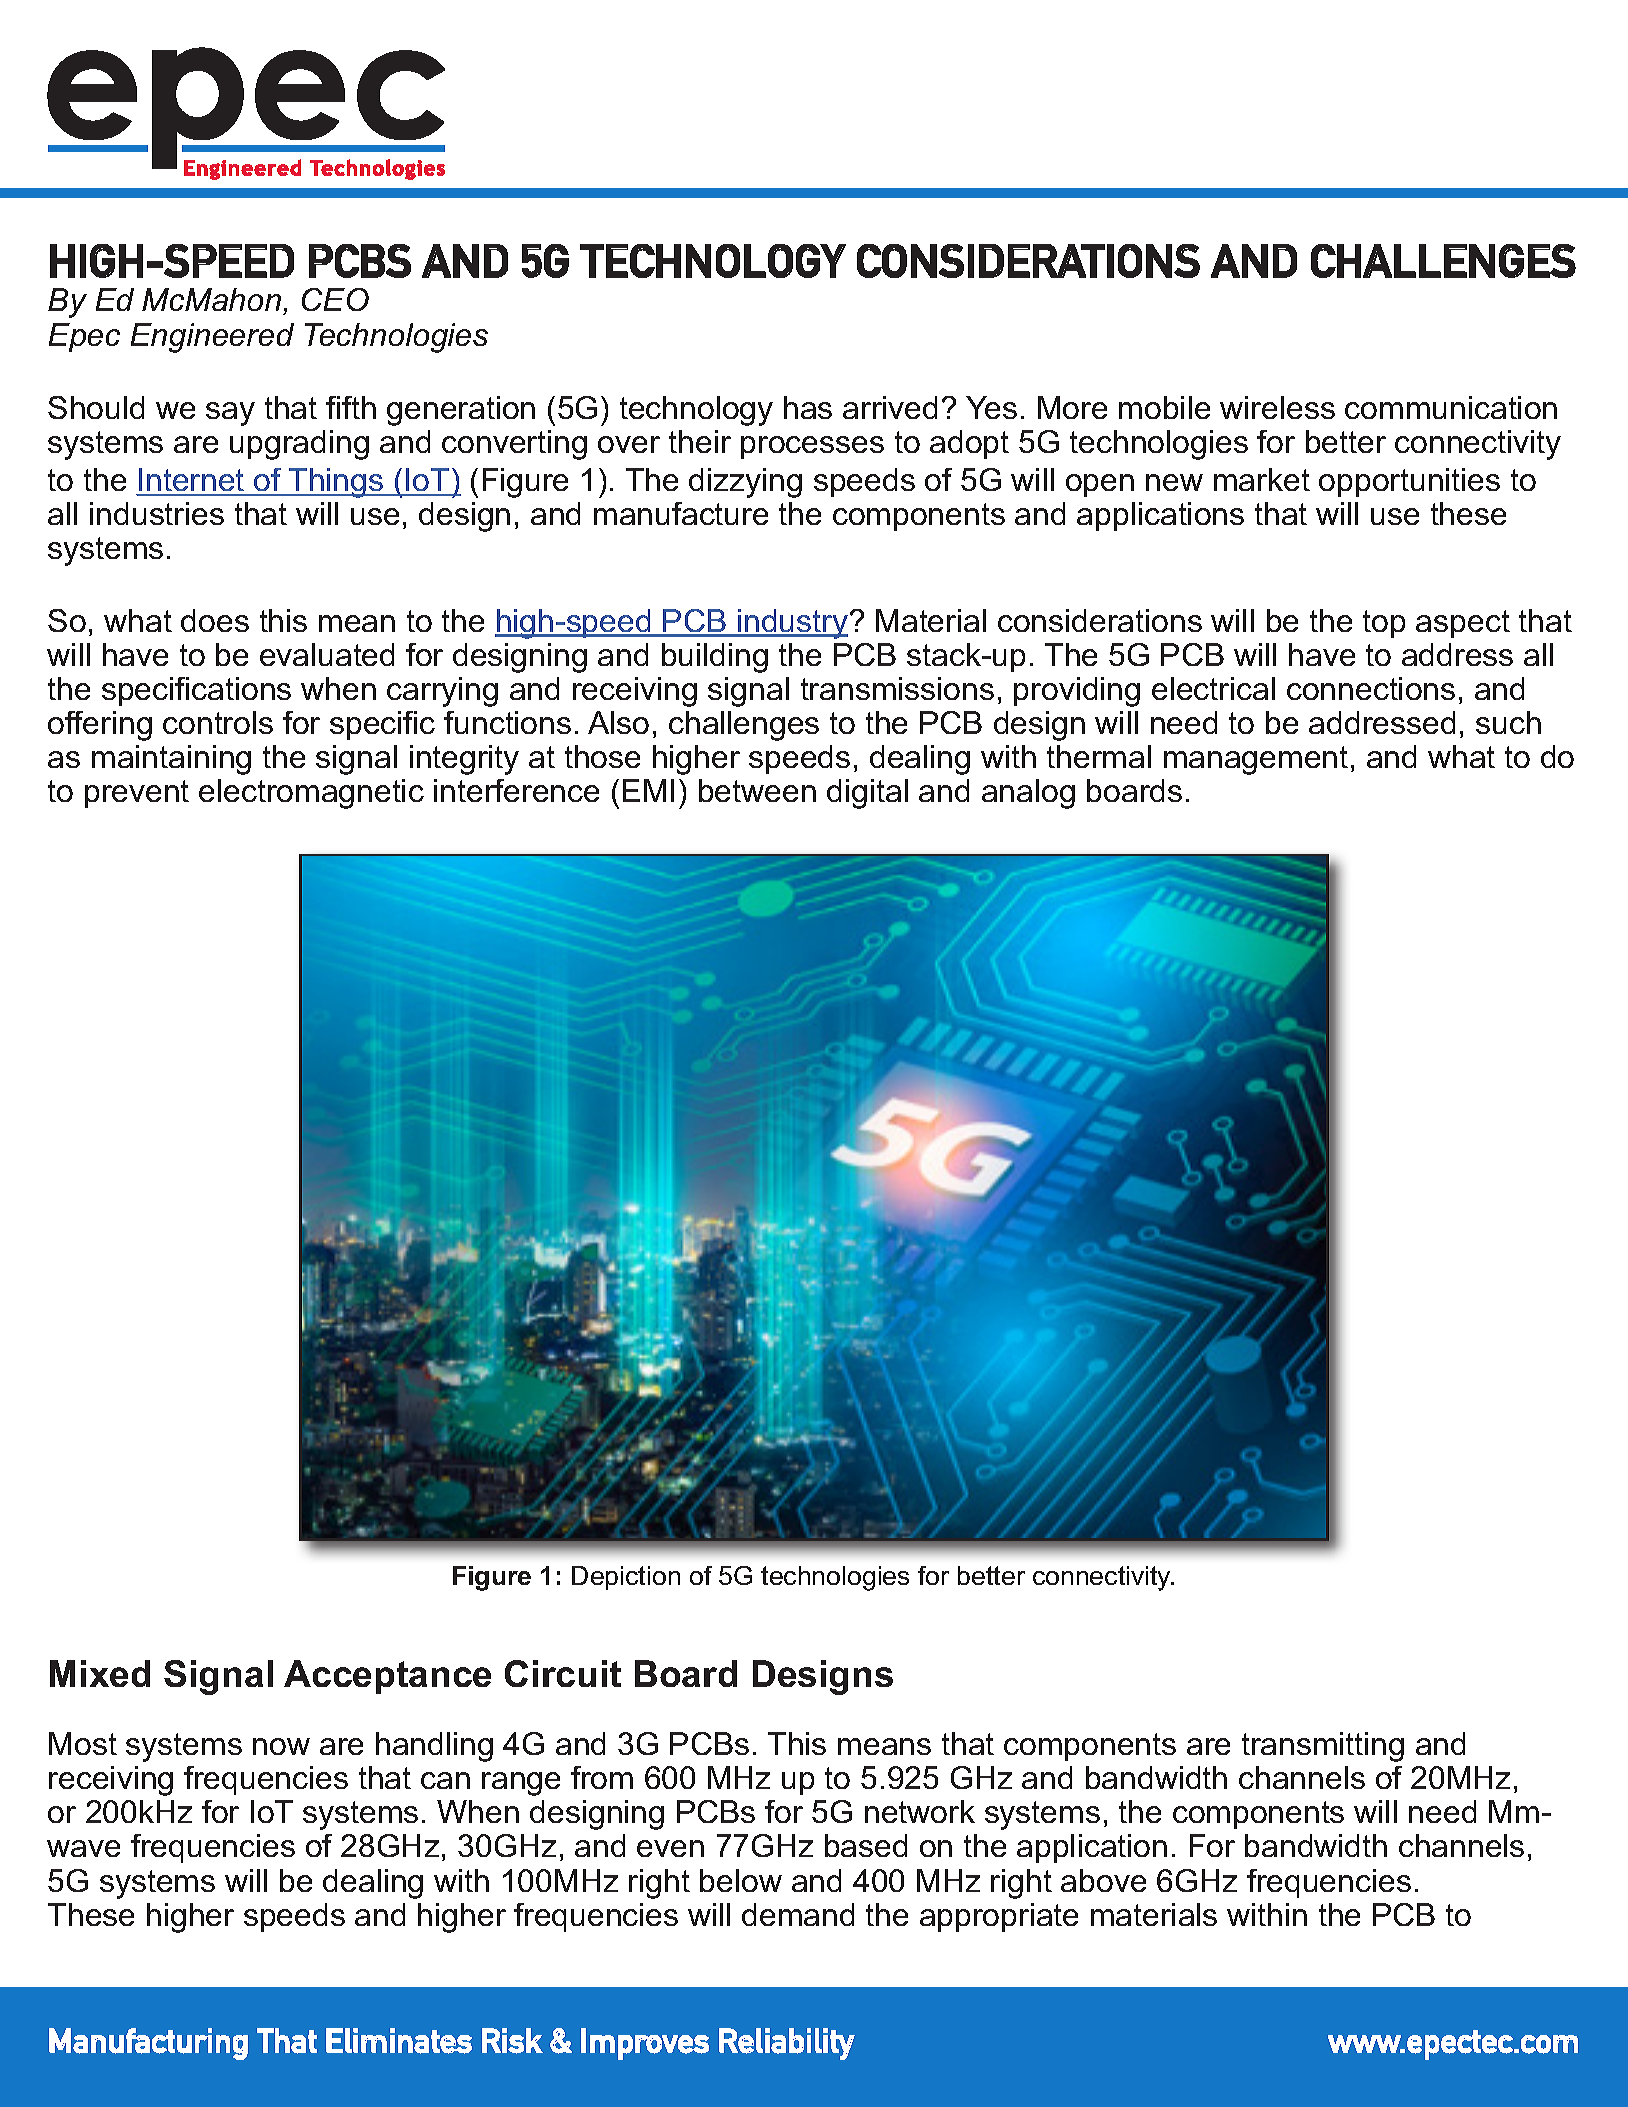 This image has height=2107, width=1628. What do you see at coordinates (212, 338) in the image?
I see `Engineered` at bounding box center [212, 338].
